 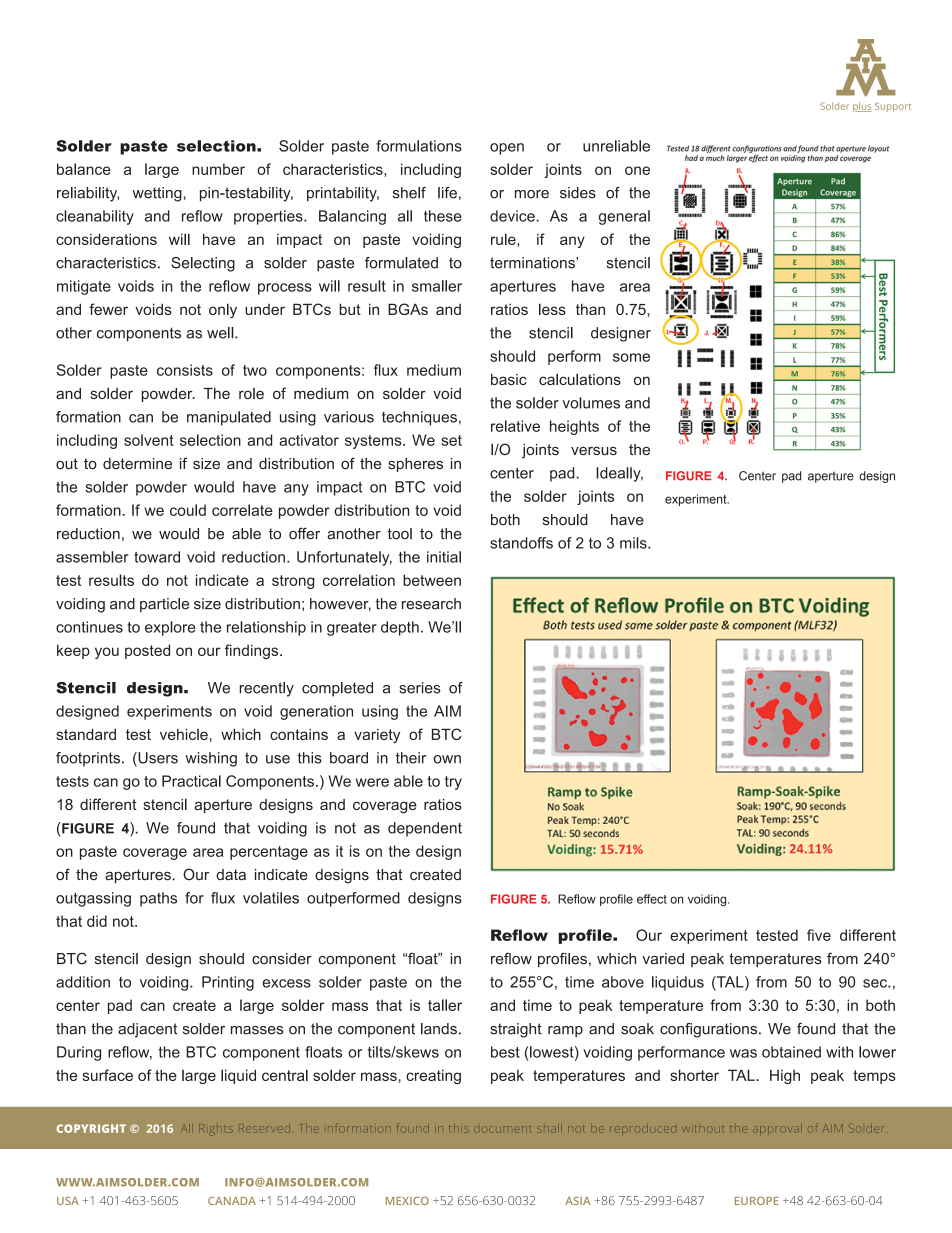 I want to click on vehicle, so click(x=184, y=734).
